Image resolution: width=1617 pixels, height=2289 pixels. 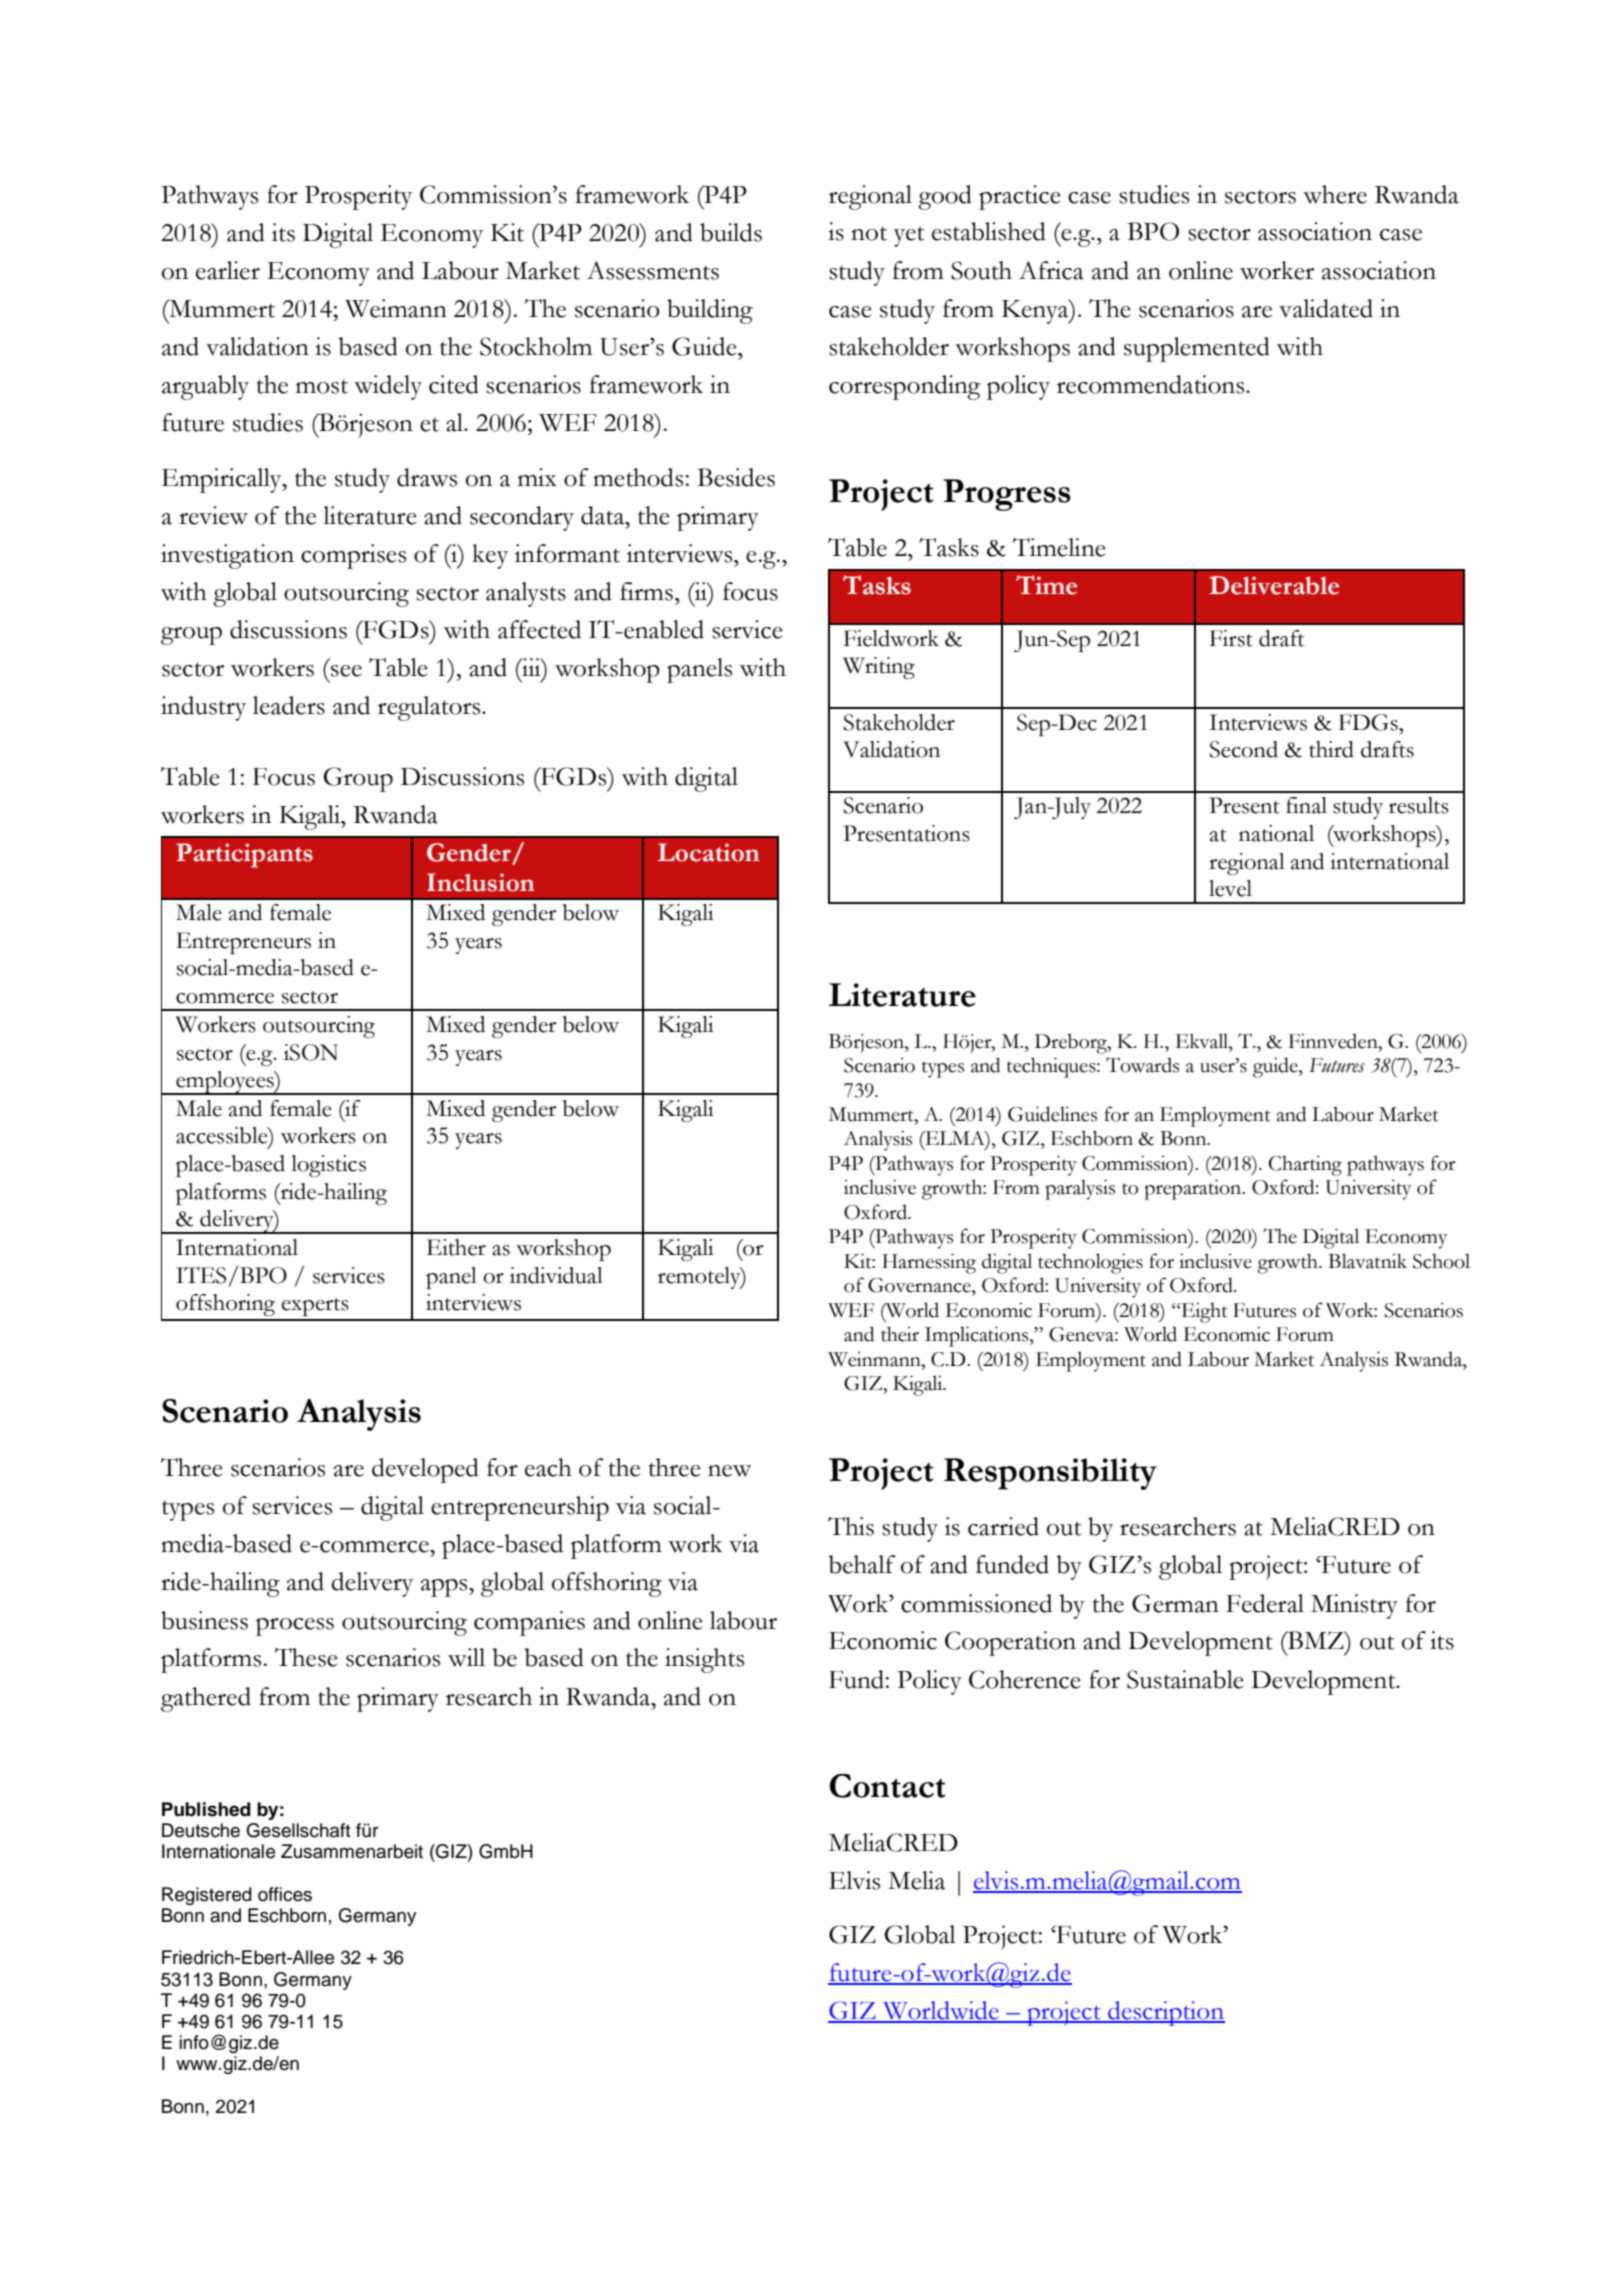 What do you see at coordinates (900, 1334) in the document?
I see `their` at bounding box center [900, 1334].
